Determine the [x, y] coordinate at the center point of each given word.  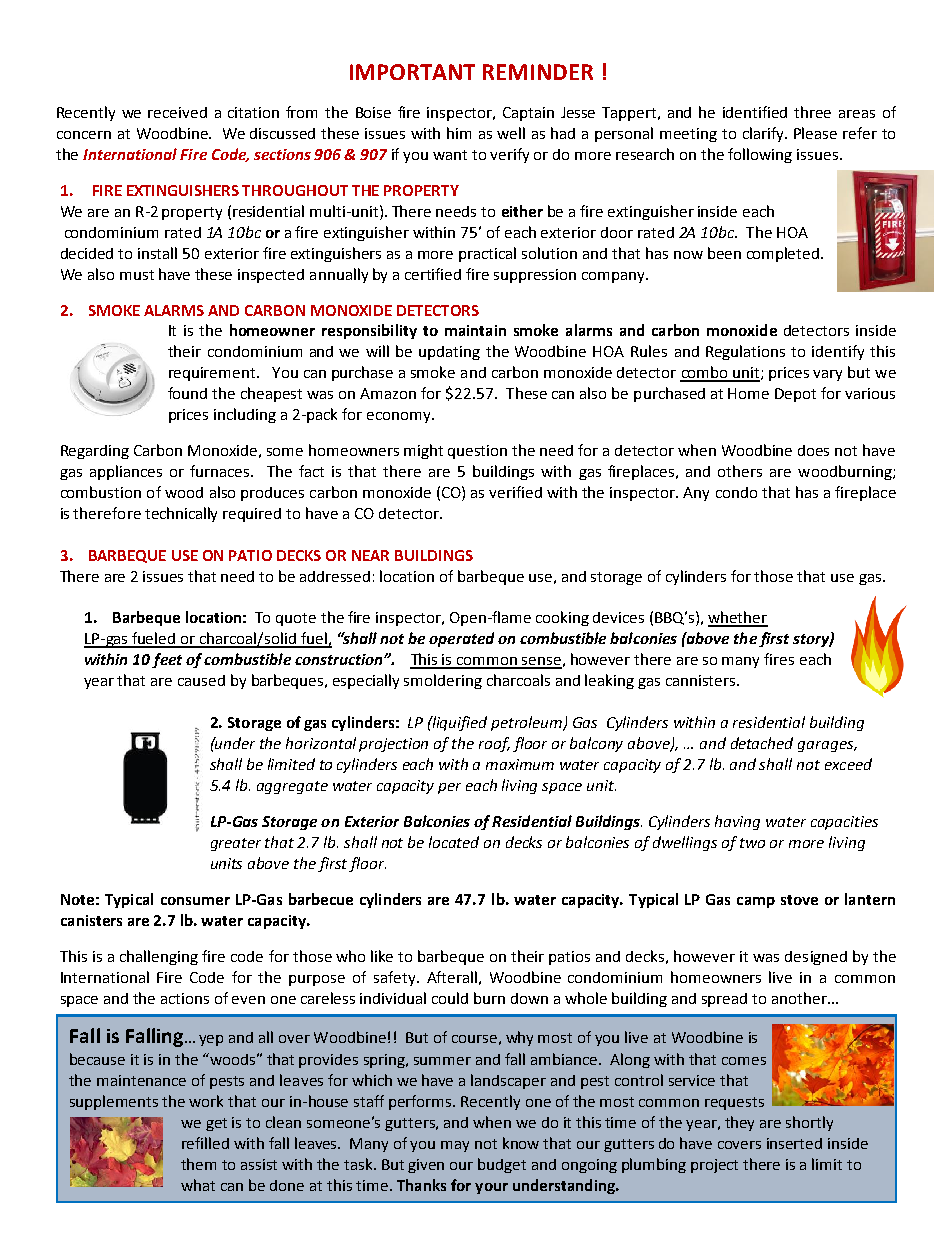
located [454, 842]
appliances [126, 472]
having [737, 822]
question [477, 452]
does [813, 450]
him [459, 133]
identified [755, 112]
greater [236, 844]
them [198, 1164]
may [455, 1146]
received [177, 112]
